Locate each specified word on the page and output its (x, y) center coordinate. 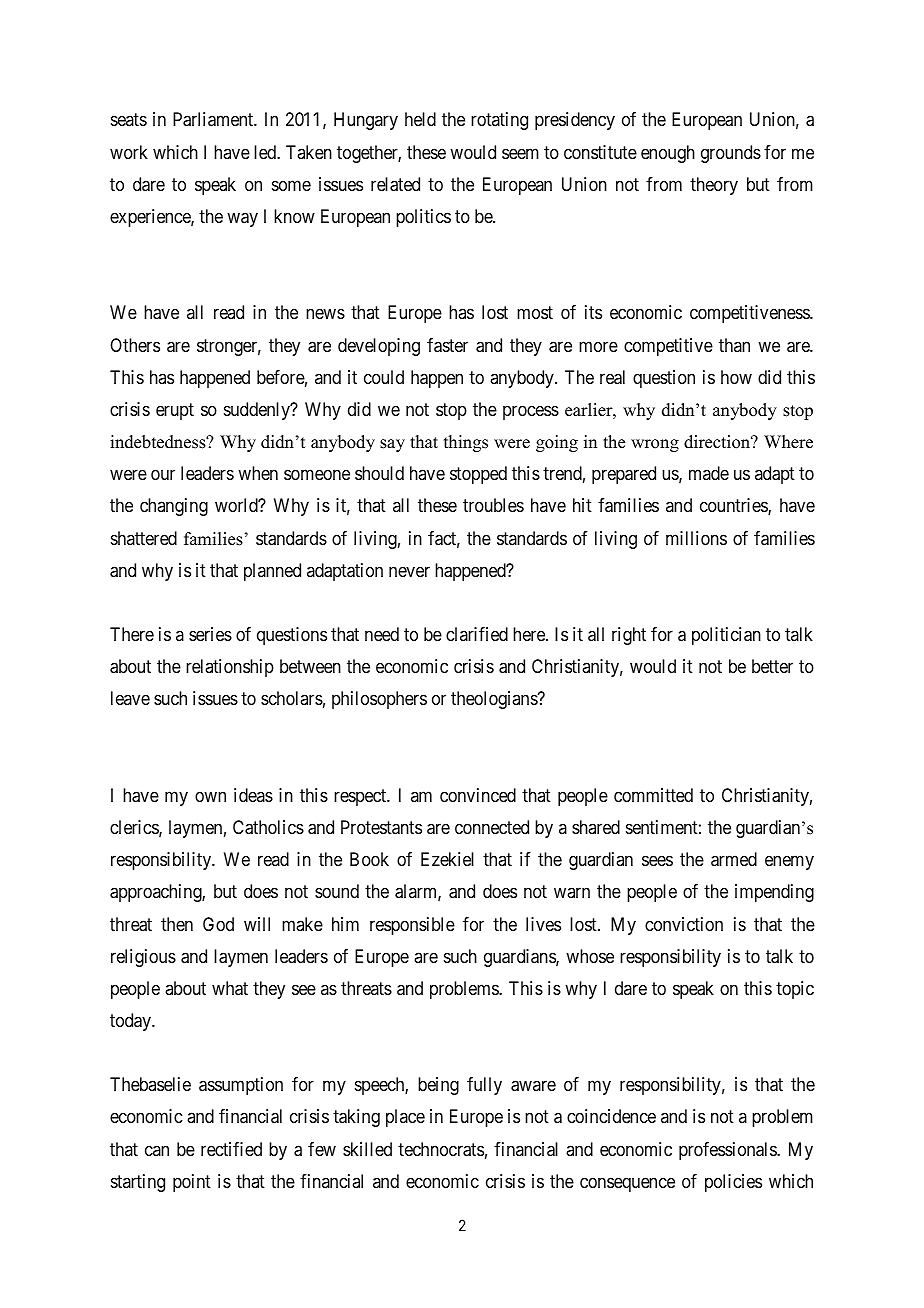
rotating (499, 121)
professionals (728, 1151)
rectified (231, 1149)
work (129, 152)
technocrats (441, 1149)
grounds (731, 154)
